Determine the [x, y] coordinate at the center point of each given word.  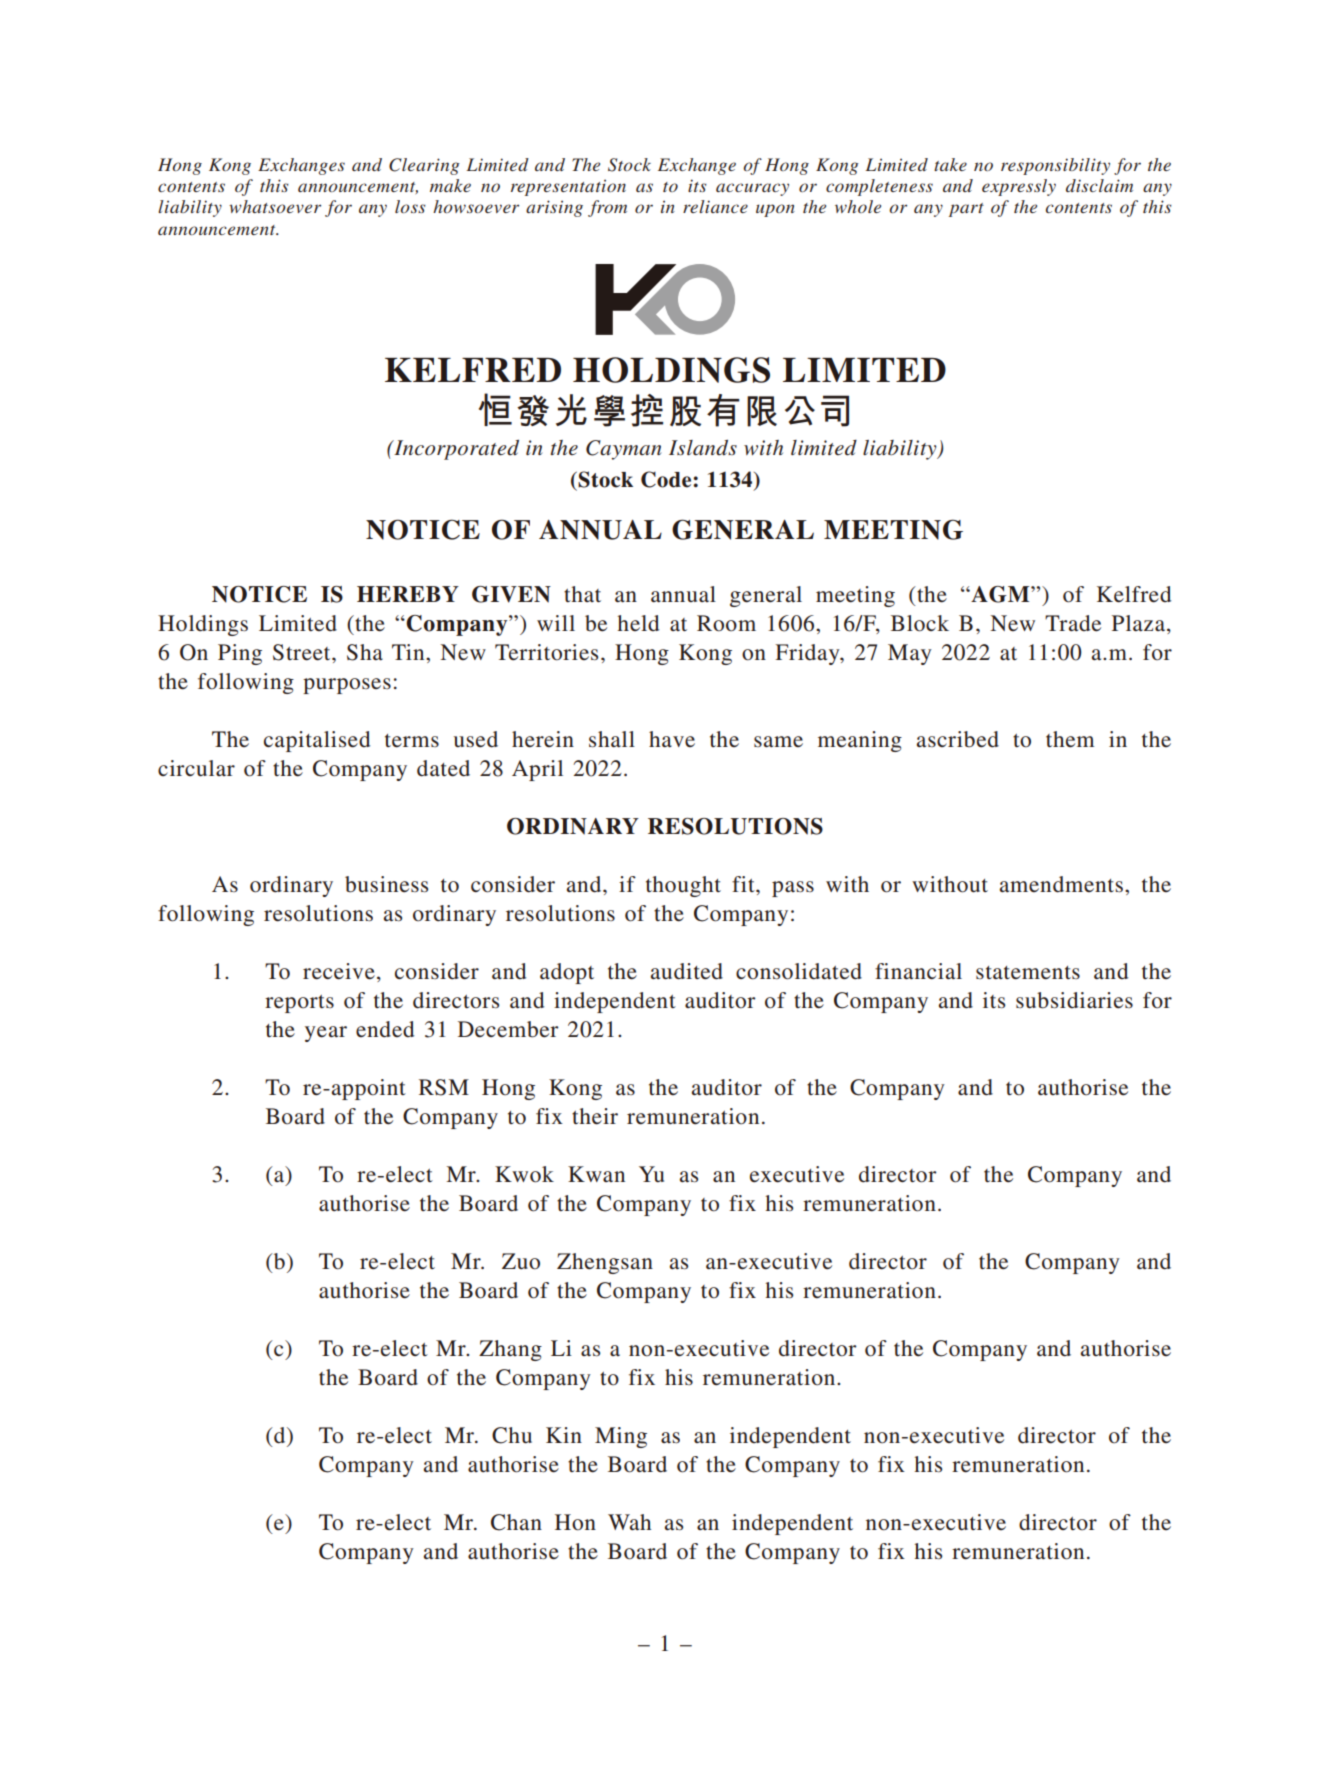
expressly [1019, 187]
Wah [629, 1522]
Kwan [596, 1174]
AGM [1000, 594]
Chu [512, 1435]
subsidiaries [1074, 1000]
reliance [715, 206]
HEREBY [408, 594]
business [386, 884]
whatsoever [275, 206]
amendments [1061, 884]
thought [683, 886]
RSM [444, 1087]
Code [667, 479]
